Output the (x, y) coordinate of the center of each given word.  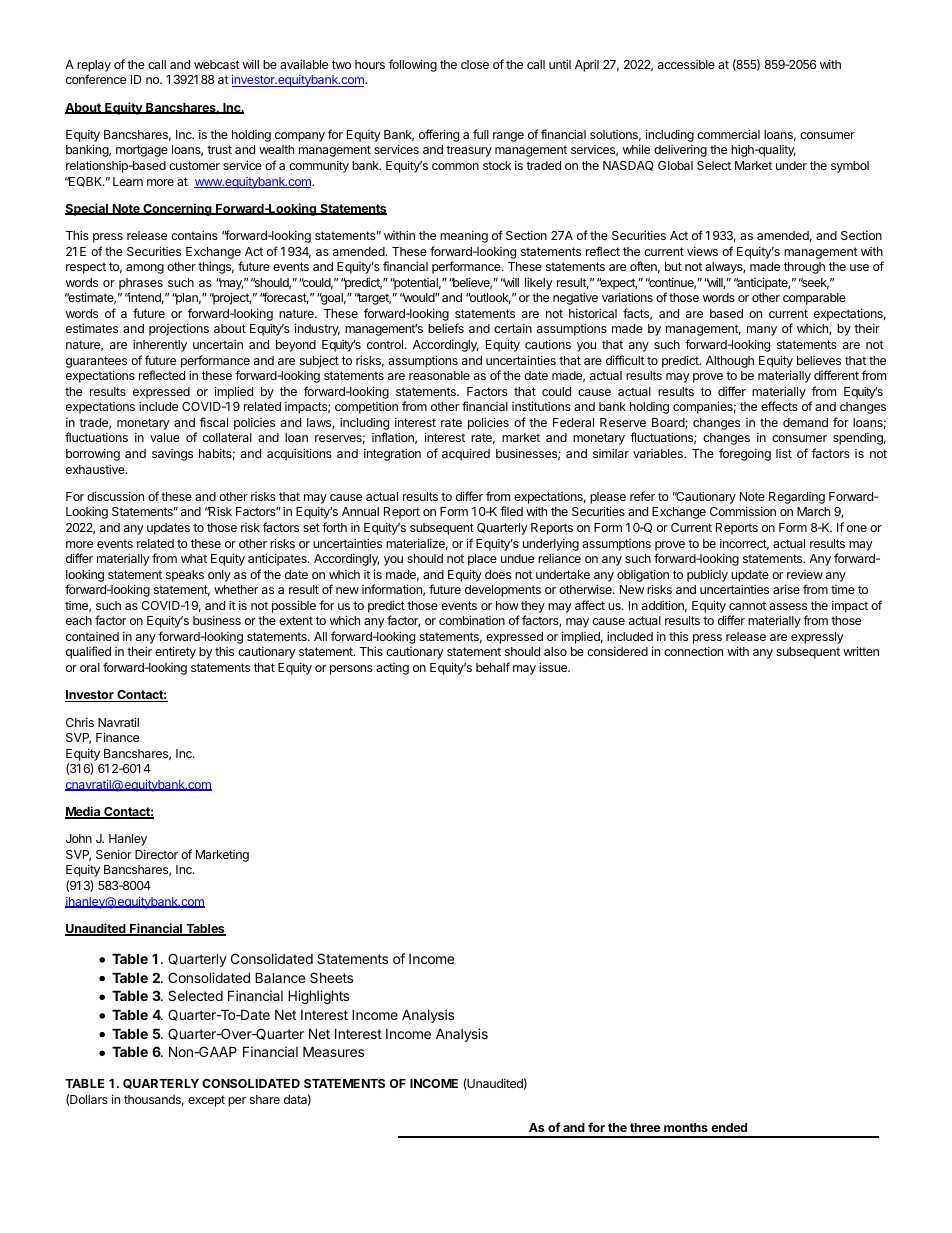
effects (779, 406)
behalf (493, 667)
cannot (747, 605)
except (206, 1101)
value (165, 437)
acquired (466, 454)
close (475, 64)
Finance (117, 737)
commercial (728, 134)
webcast (217, 64)
